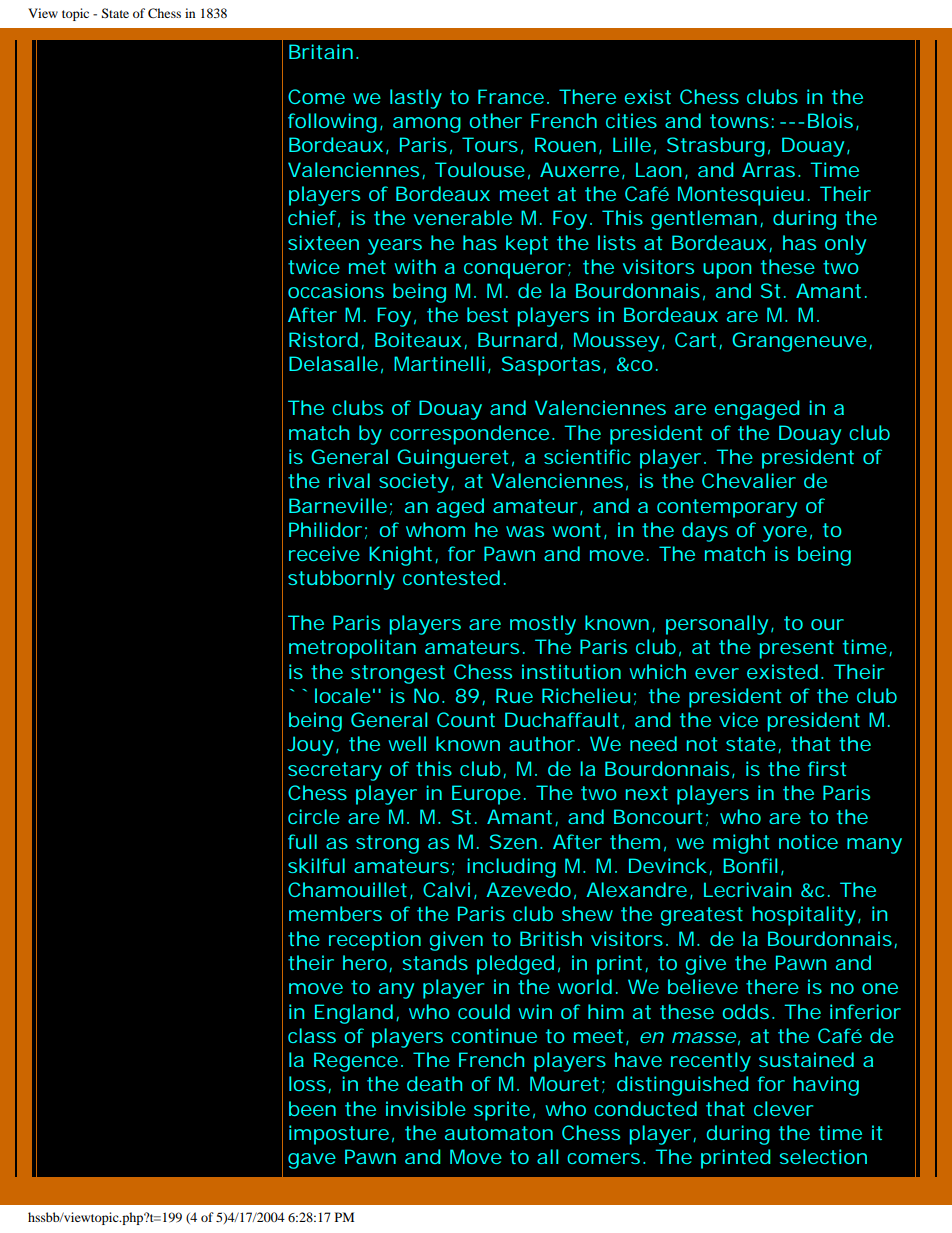 This page has width=952, height=1233. Describe the element at coordinates (579, 531) in the page. I see `wont` at that location.
